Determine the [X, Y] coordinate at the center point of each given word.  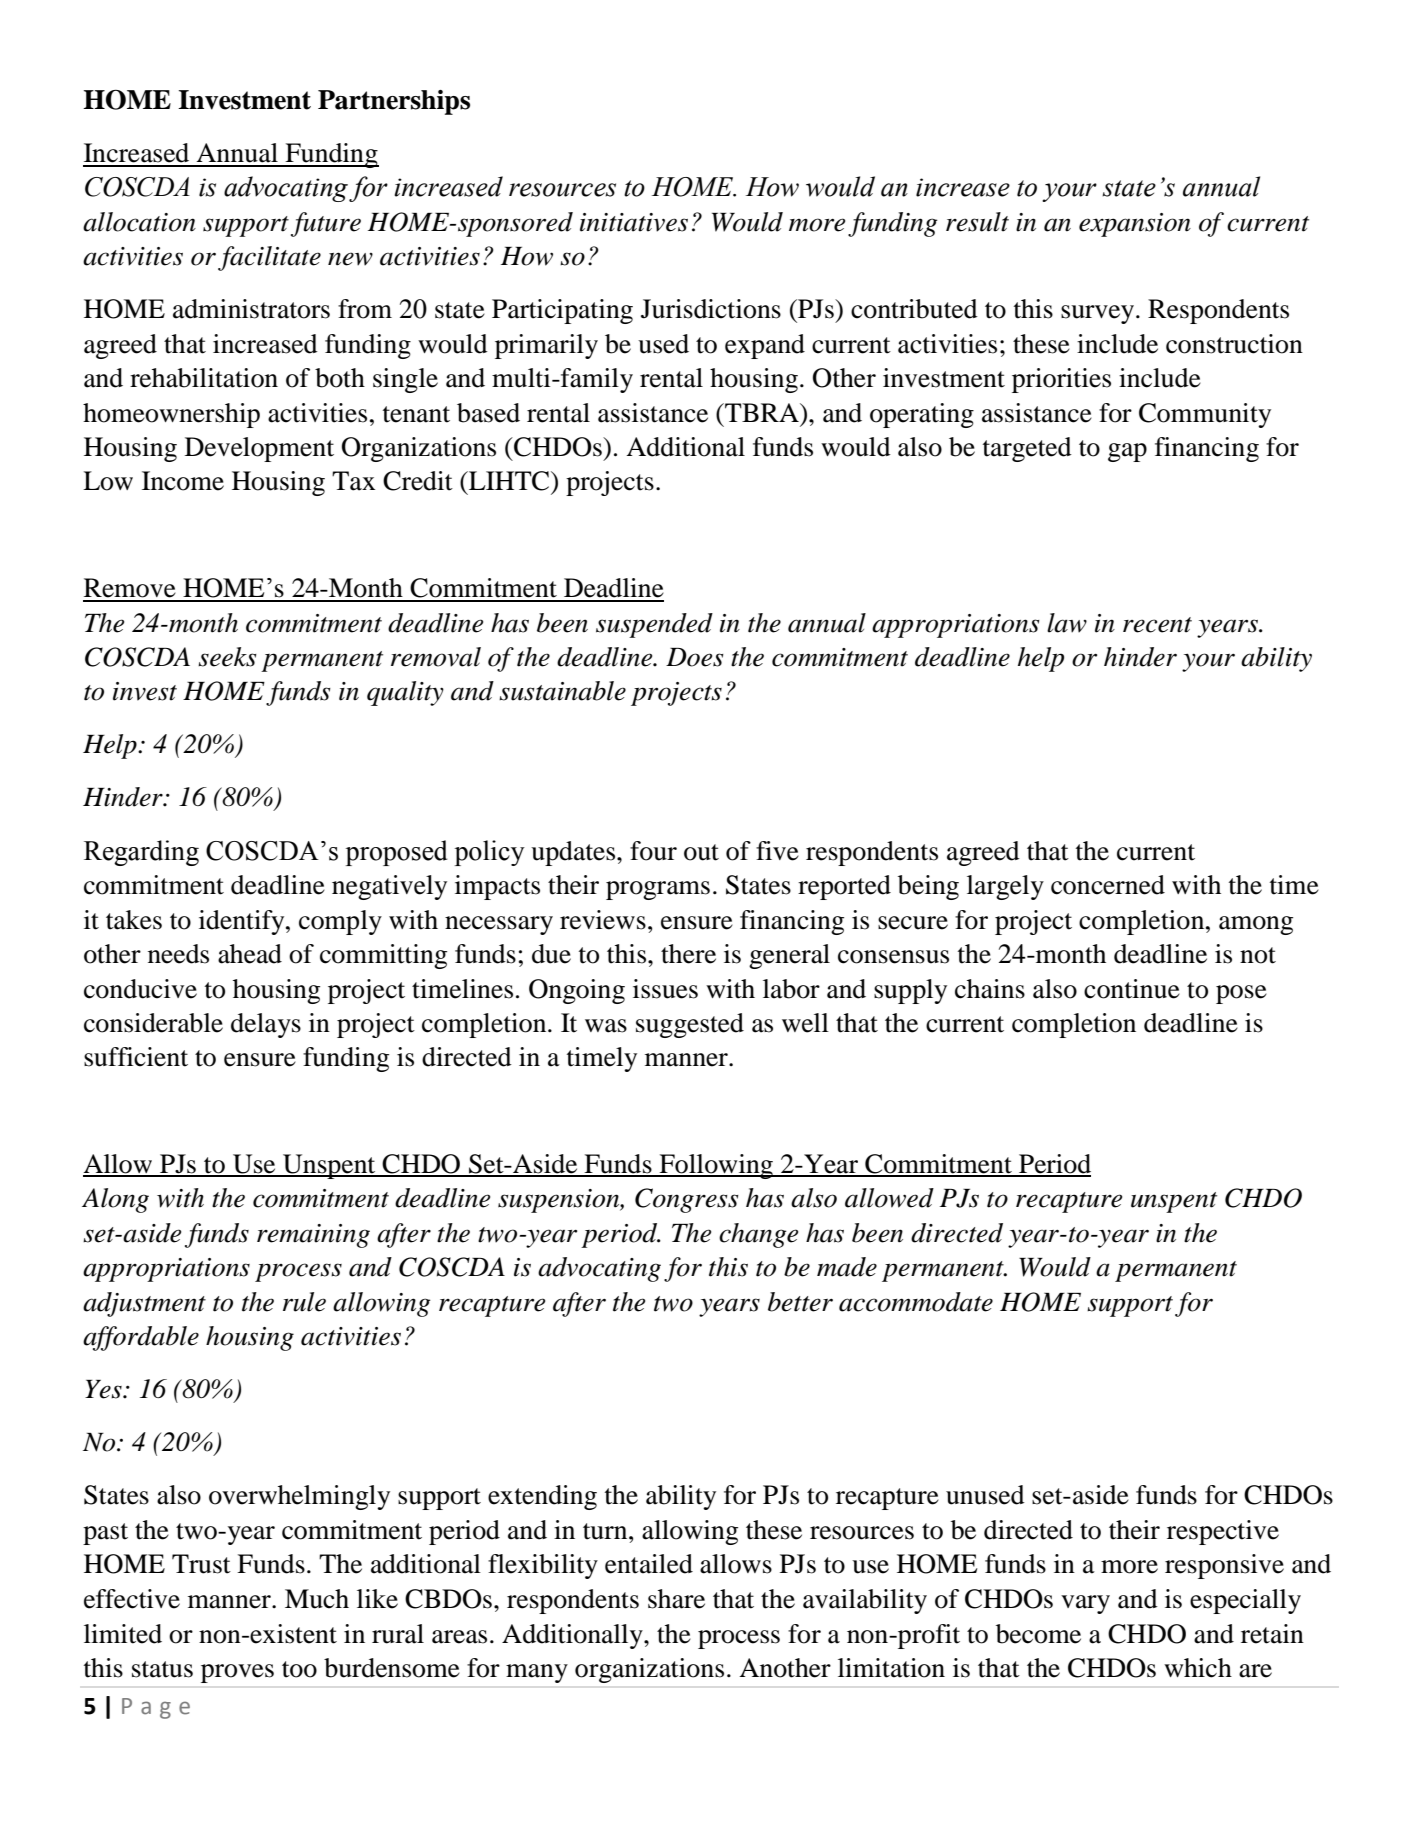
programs [658, 890]
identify [243, 922]
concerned [1108, 885]
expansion [1135, 225]
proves [237, 1673]
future [326, 224]
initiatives [634, 222]
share [676, 1599]
